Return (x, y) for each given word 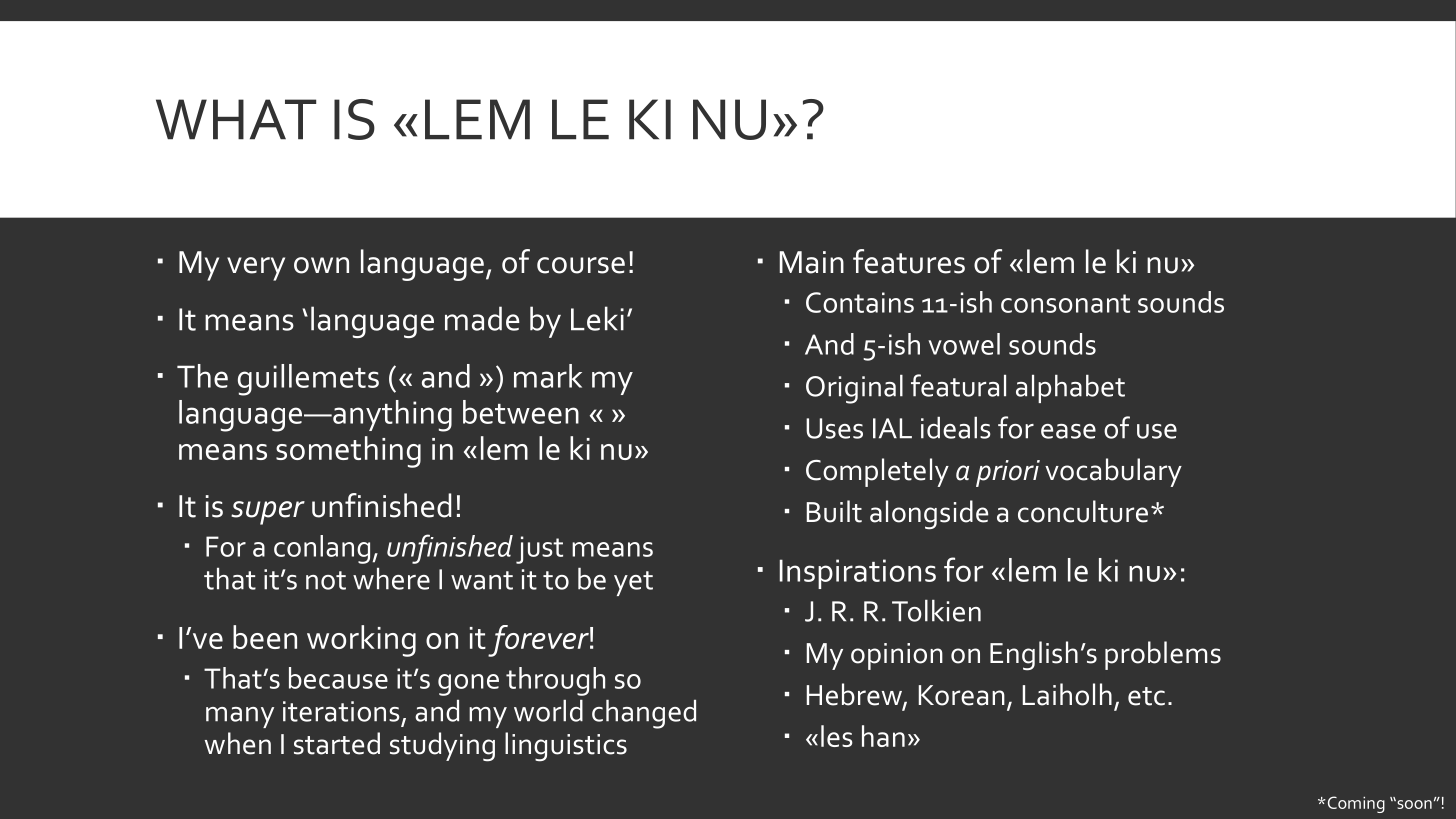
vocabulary (1113, 472)
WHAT (236, 119)
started (337, 743)
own (321, 265)
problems (1163, 655)
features (909, 261)
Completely (877, 472)
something (348, 452)
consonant (1065, 303)
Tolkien (936, 611)
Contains (860, 302)
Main (812, 262)
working (361, 641)
